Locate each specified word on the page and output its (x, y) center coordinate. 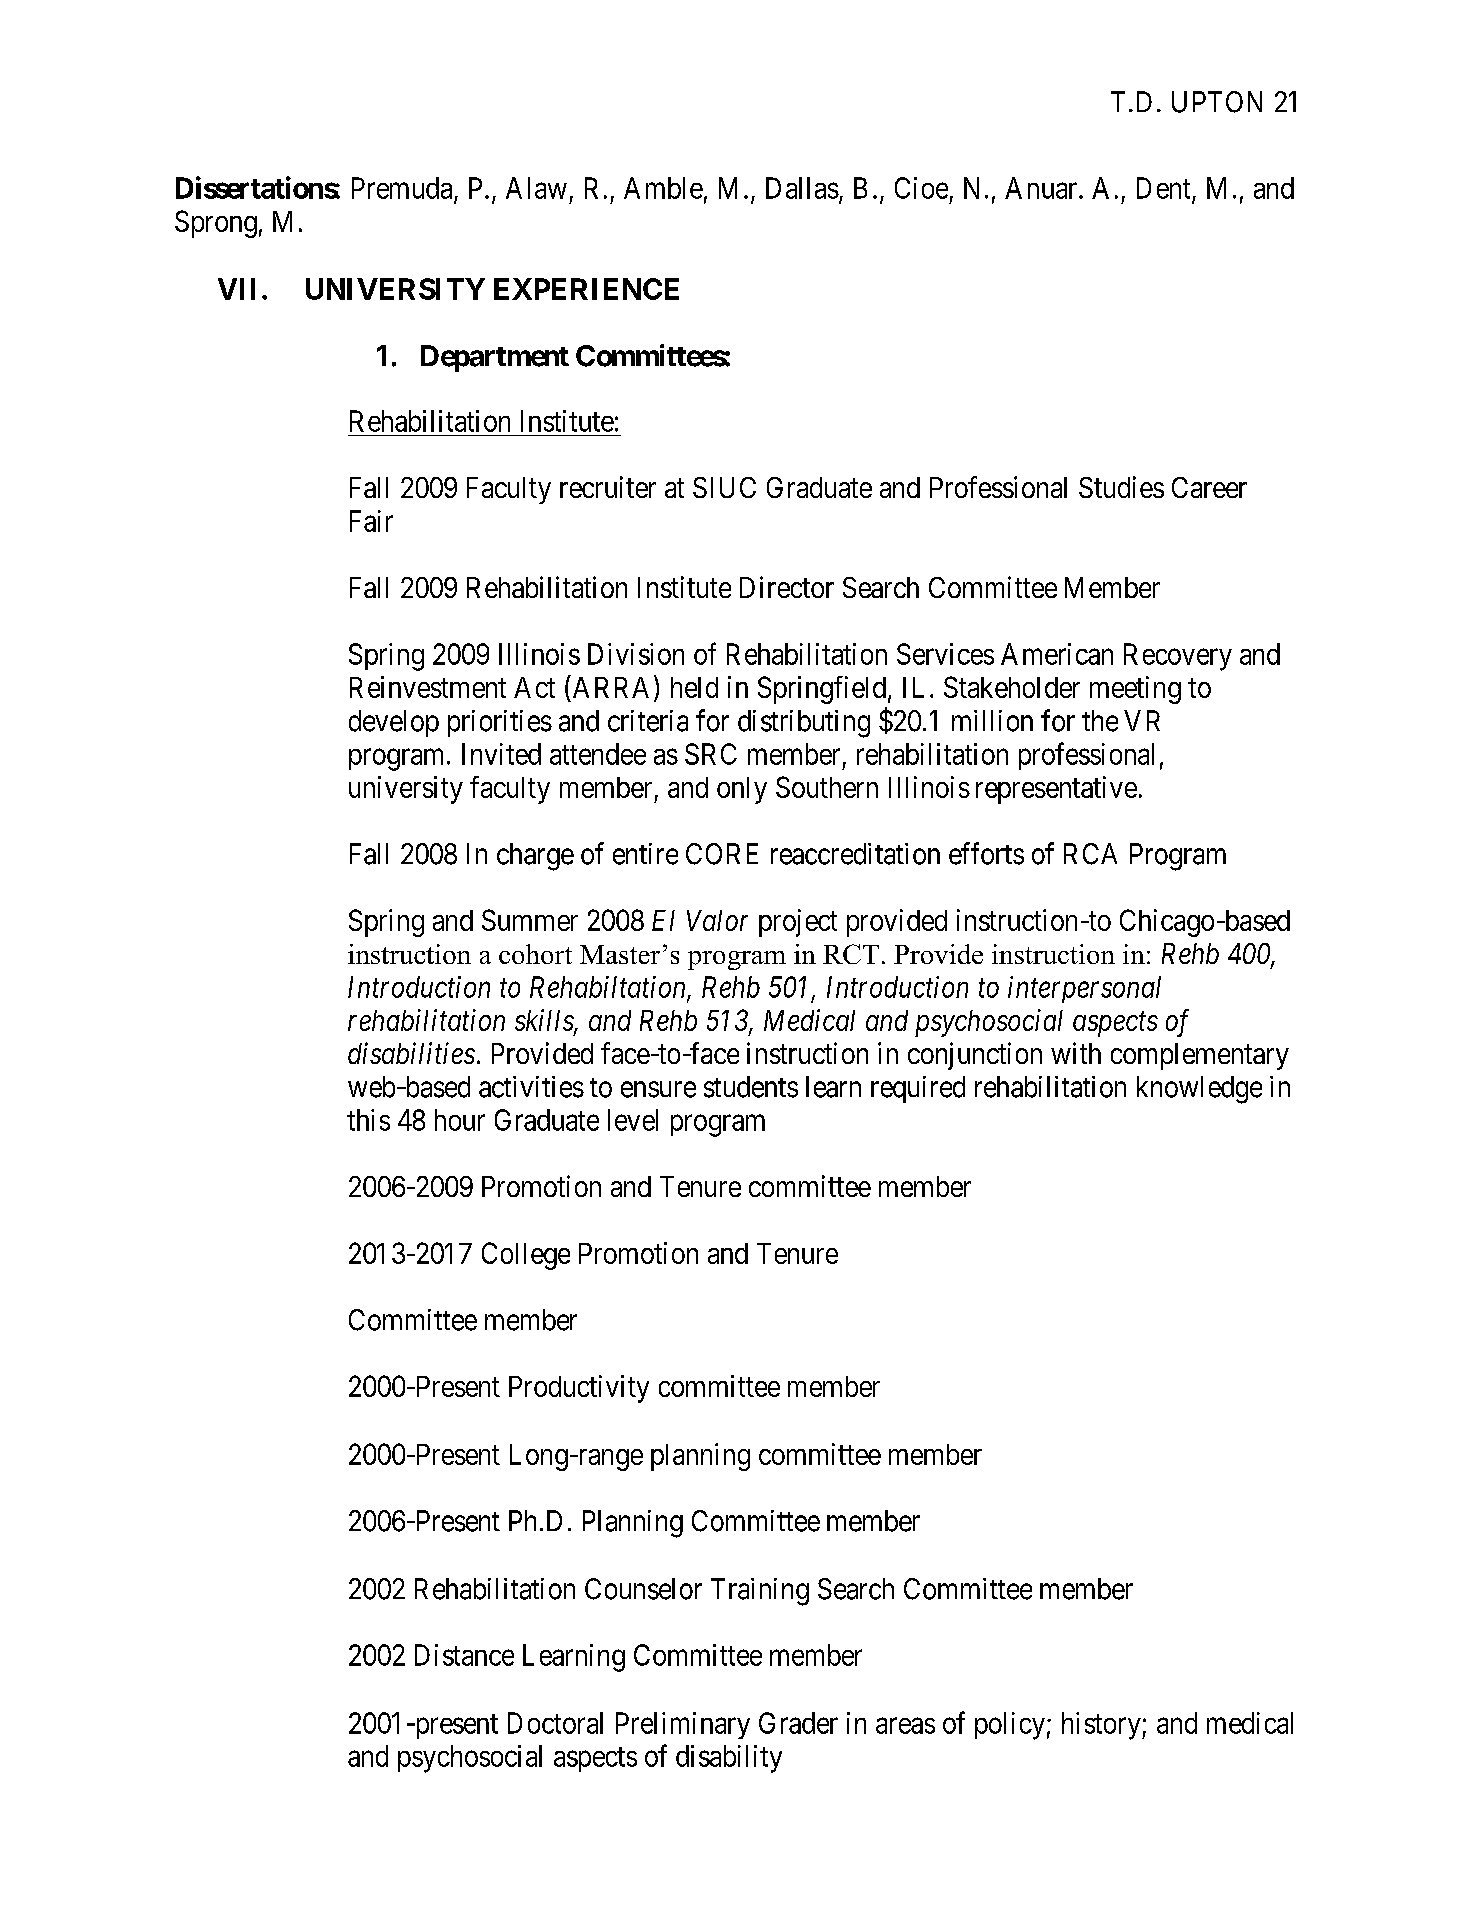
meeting (1135, 690)
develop (394, 723)
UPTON (1217, 102)
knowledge (1199, 1090)
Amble (663, 188)
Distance (464, 1655)
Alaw (536, 188)
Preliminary (683, 1725)
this (368, 1120)
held (694, 687)
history (1102, 1726)
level (633, 1120)
